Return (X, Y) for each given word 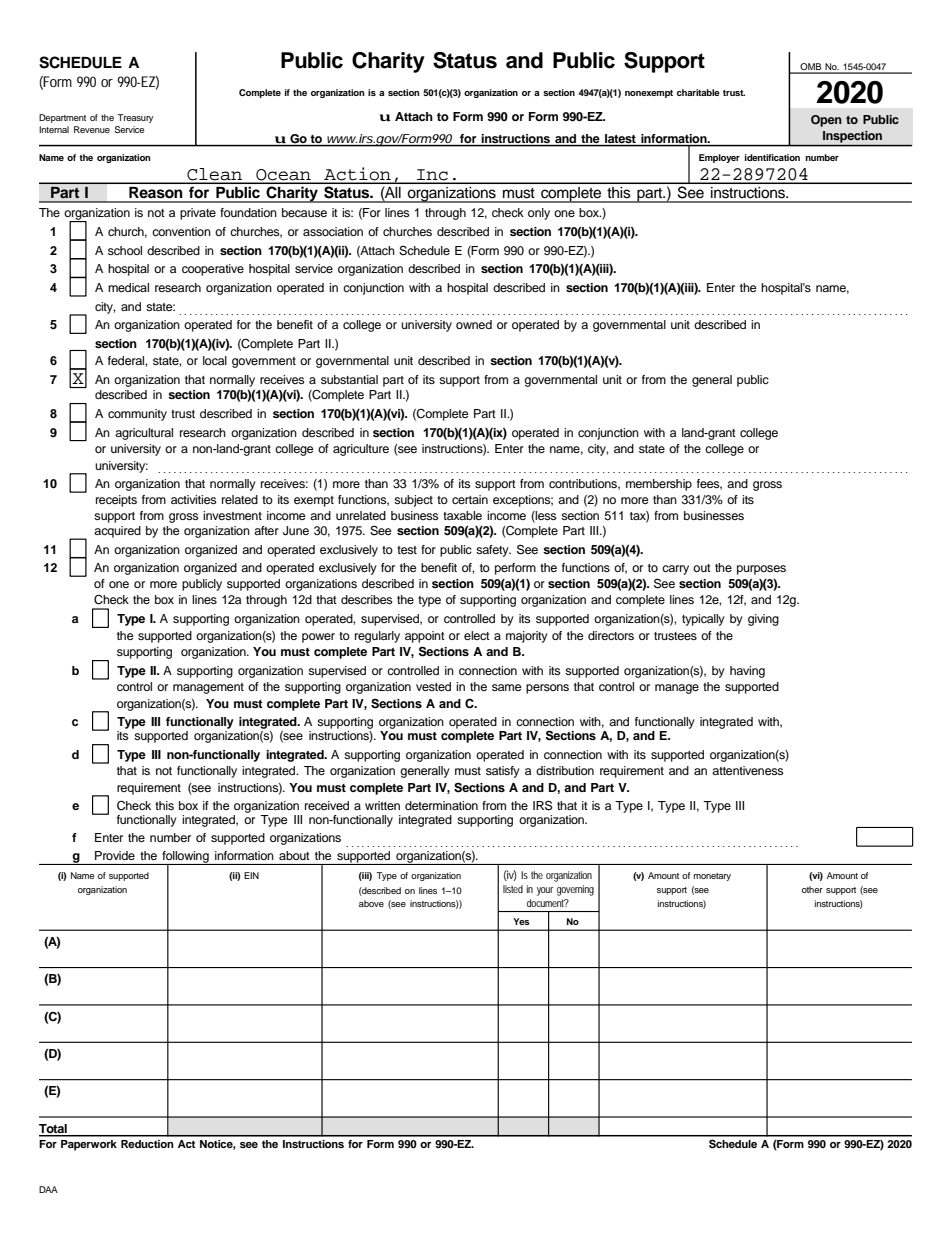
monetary (712, 877)
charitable (698, 92)
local (215, 360)
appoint (425, 637)
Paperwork (89, 1145)
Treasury (135, 118)
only (539, 214)
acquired (117, 532)
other (812, 889)
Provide (115, 855)
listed (513, 889)
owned (474, 324)
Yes (521, 921)
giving (763, 620)
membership (659, 485)
